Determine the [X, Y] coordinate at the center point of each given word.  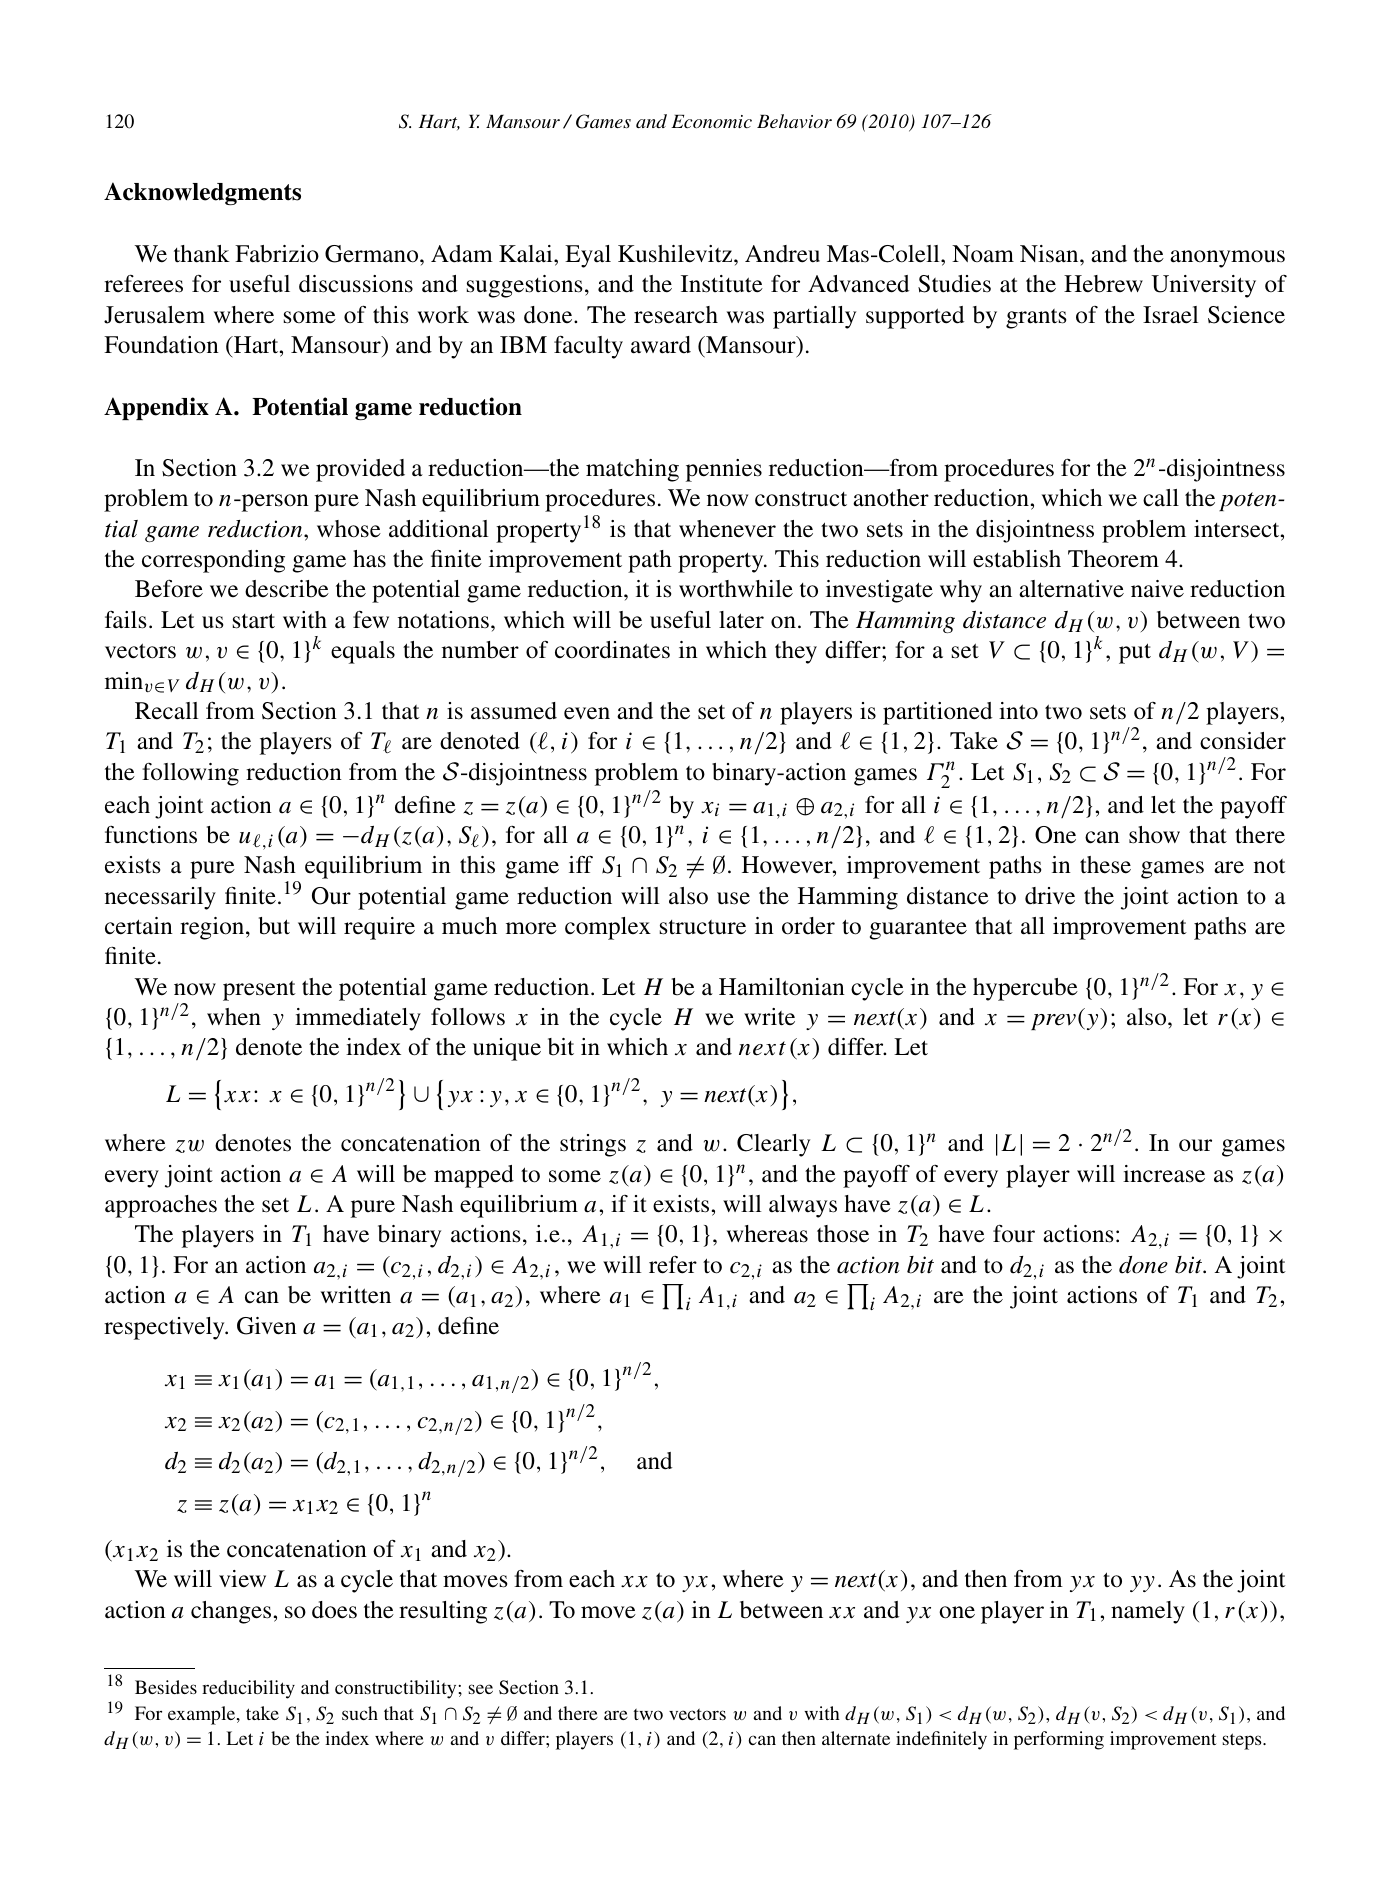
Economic [711, 121]
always [803, 1206]
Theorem [1113, 559]
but [274, 926]
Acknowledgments [202, 193]
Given [267, 1326]
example [203, 1715]
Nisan [1050, 254]
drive [1050, 895]
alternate [856, 1738]
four [1014, 1233]
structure [703, 927]
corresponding [213, 561]
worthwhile [736, 589]
